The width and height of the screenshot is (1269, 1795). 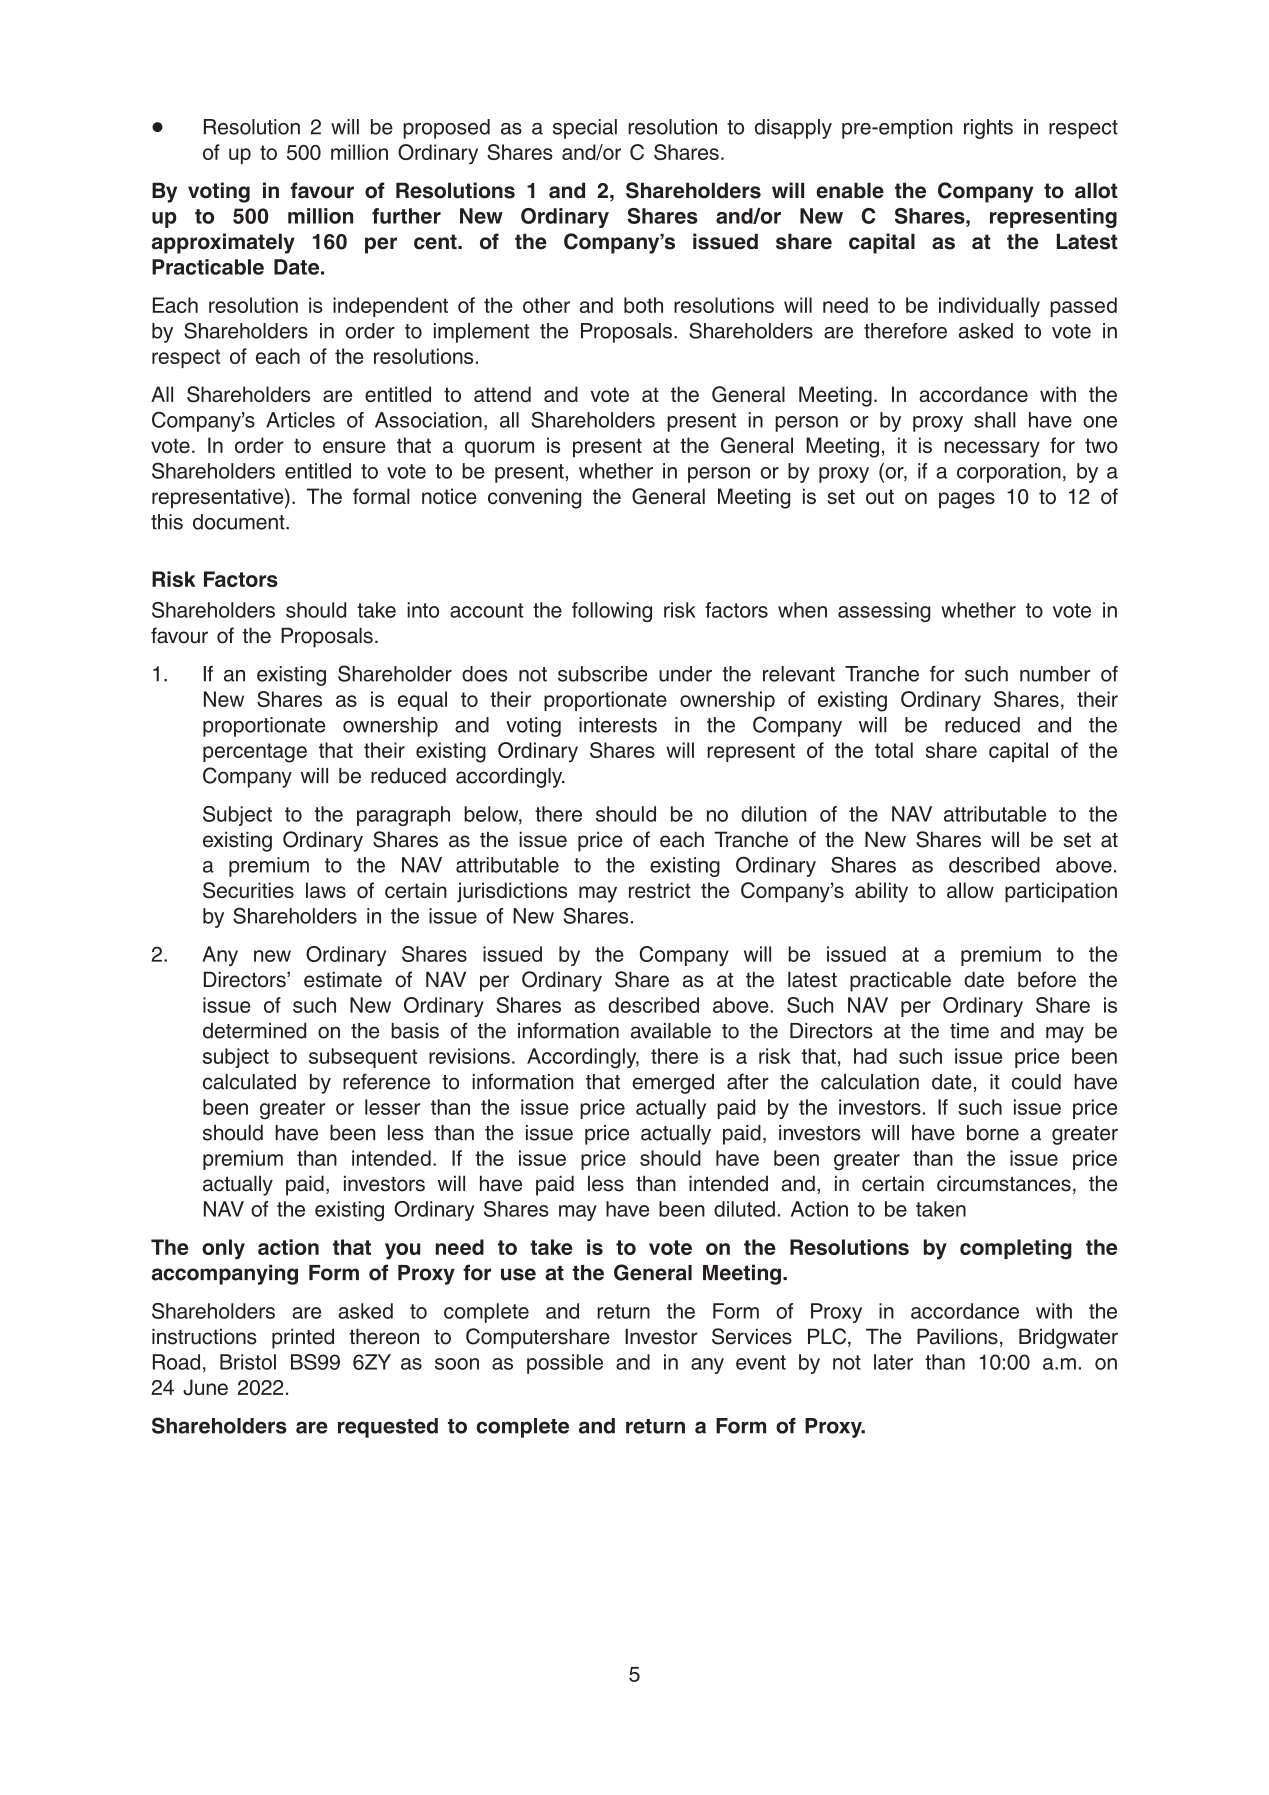 I want to click on approximately, so click(x=223, y=243).
